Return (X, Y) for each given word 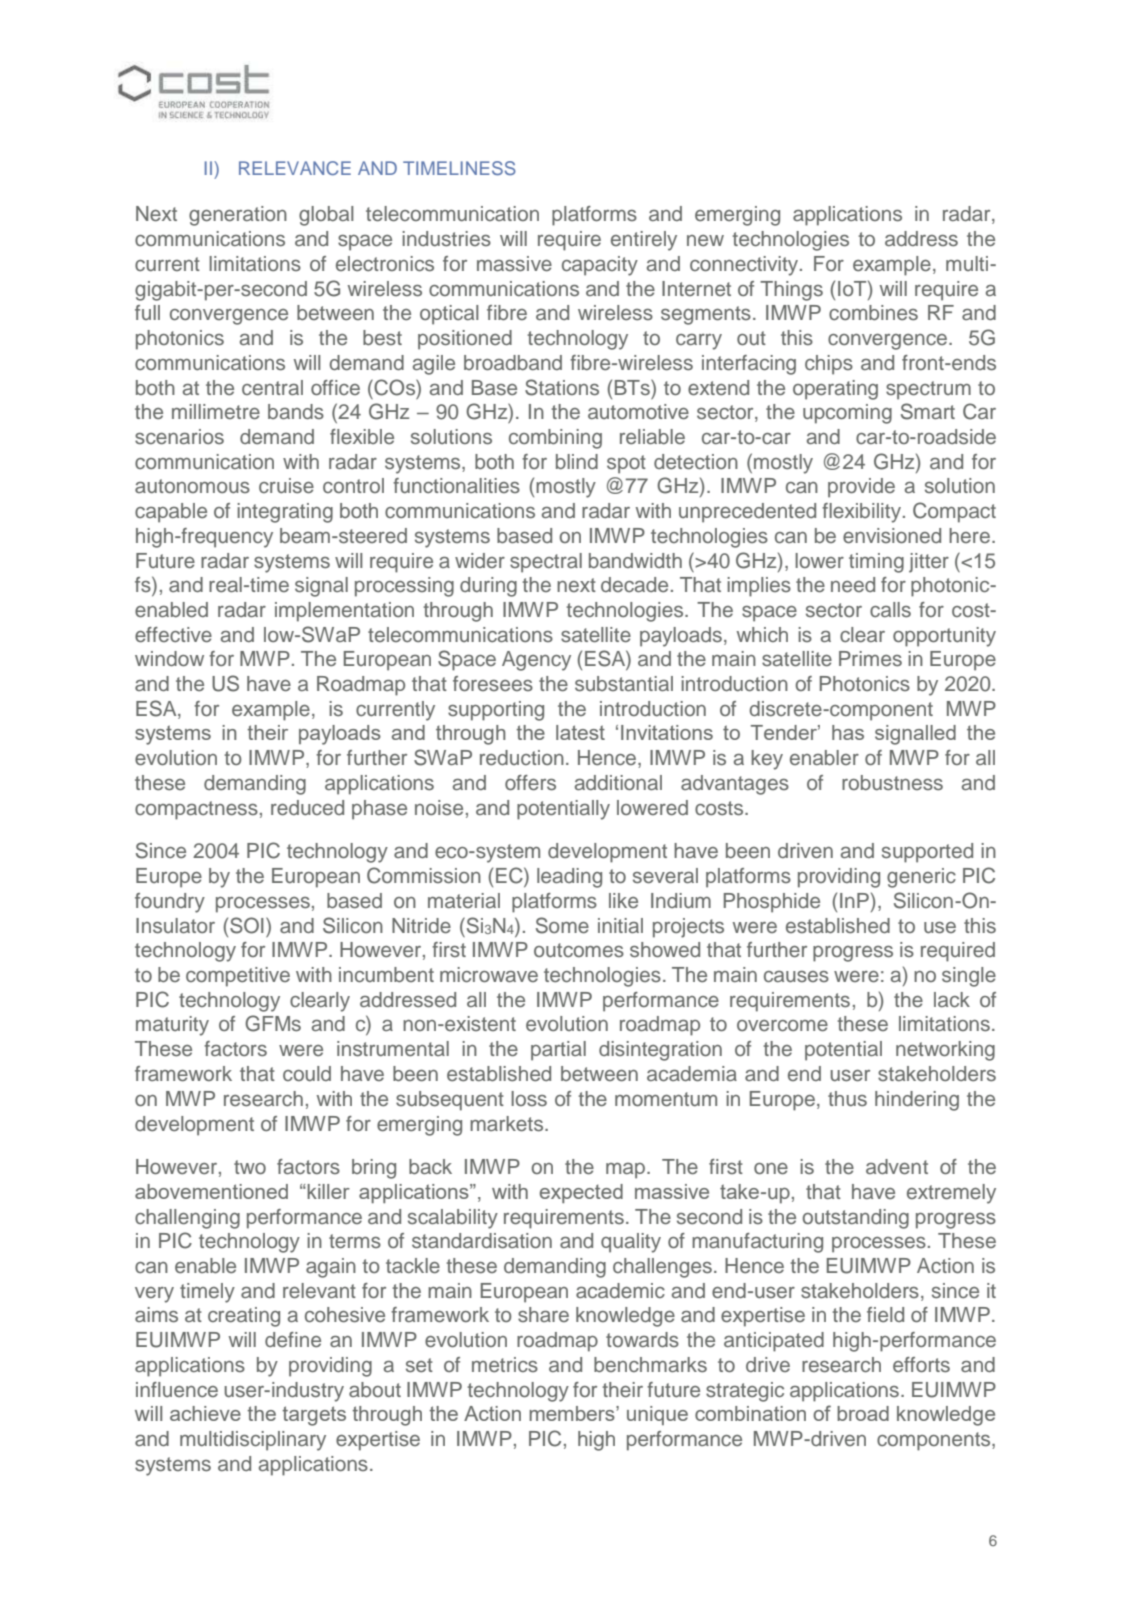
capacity (600, 266)
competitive (238, 977)
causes (796, 977)
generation (238, 216)
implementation (344, 612)
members (573, 1413)
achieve (205, 1413)
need (853, 585)
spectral (546, 563)
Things (791, 291)
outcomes (579, 950)
